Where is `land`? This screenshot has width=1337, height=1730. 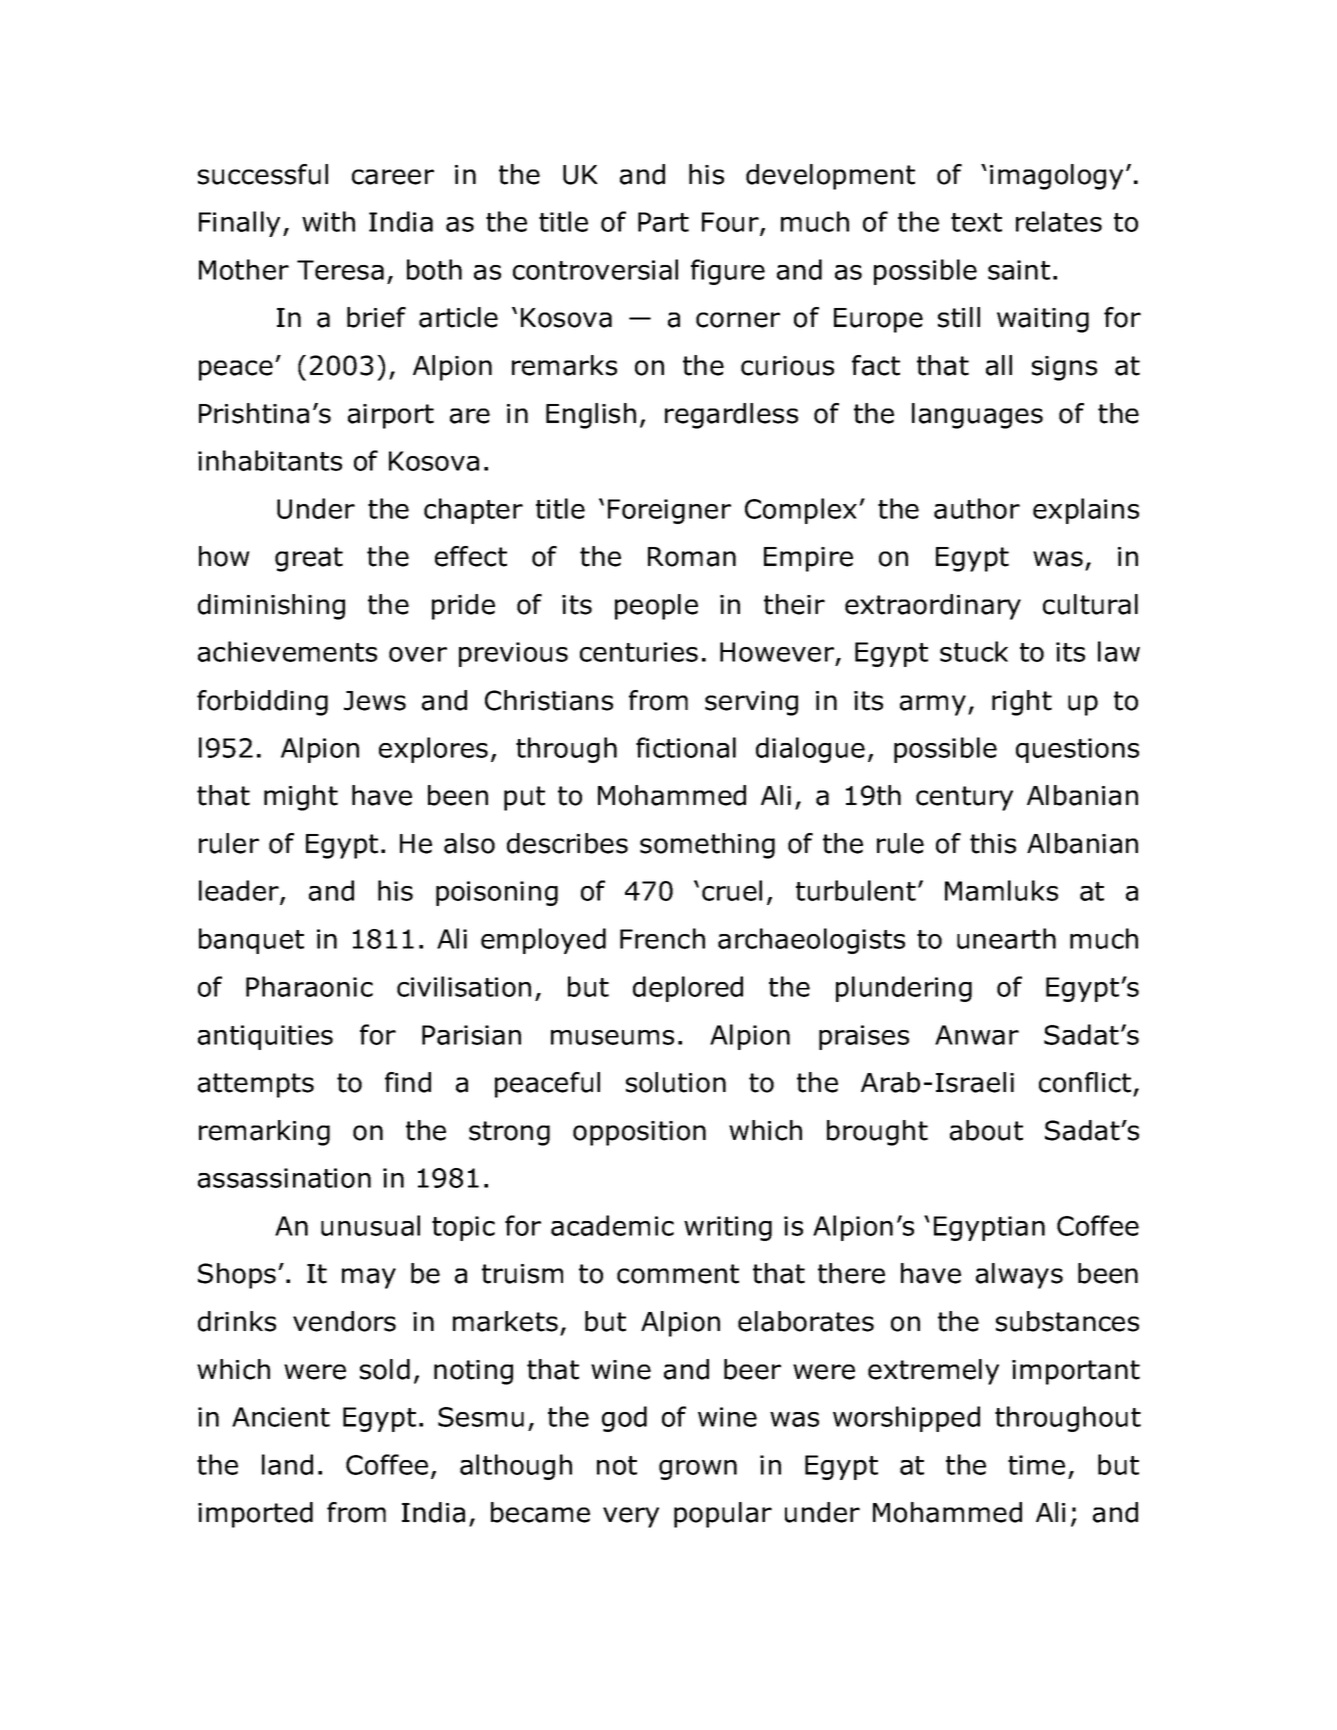 land is located at coordinates (287, 1464).
